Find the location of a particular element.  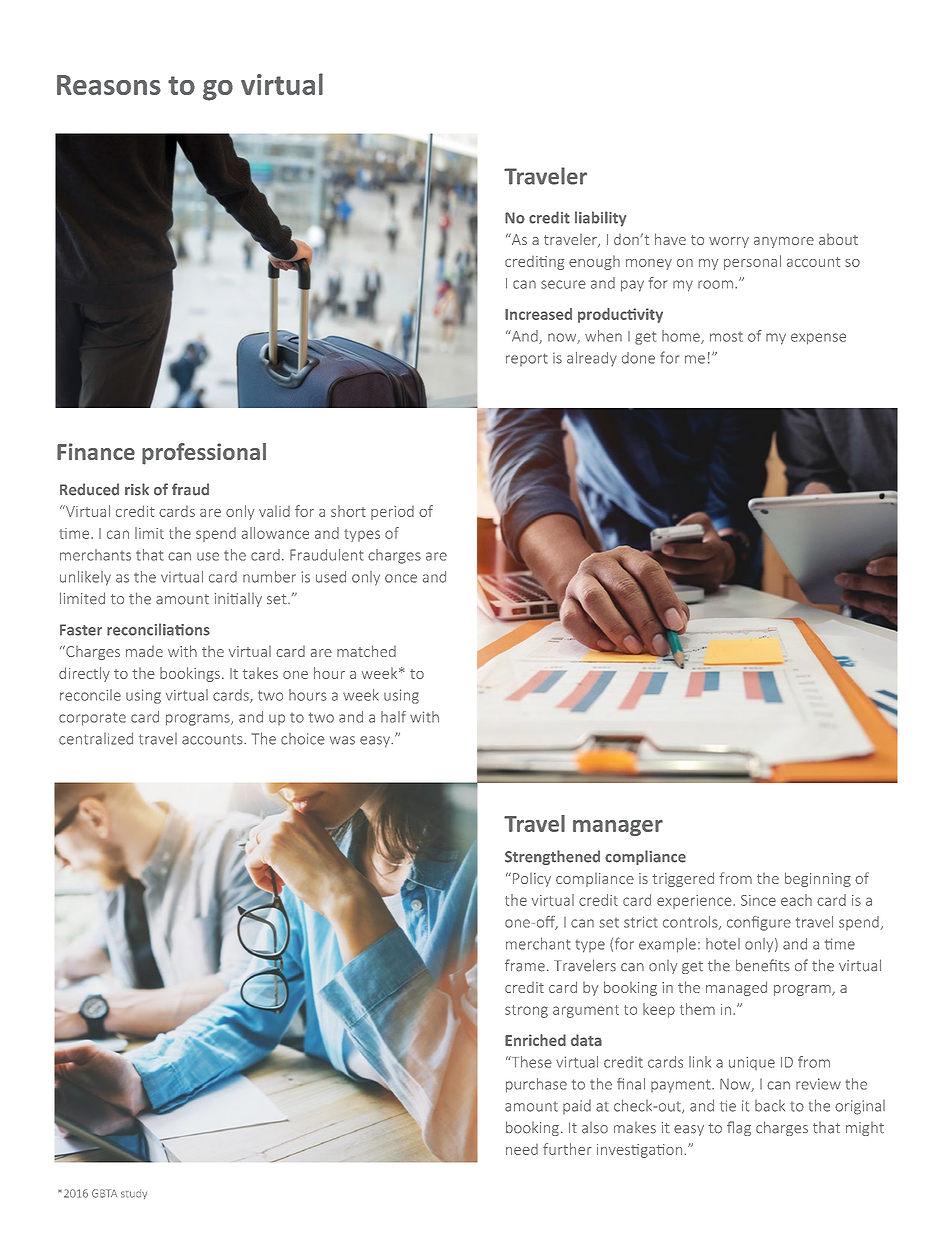

need is located at coordinates (522, 1149).
